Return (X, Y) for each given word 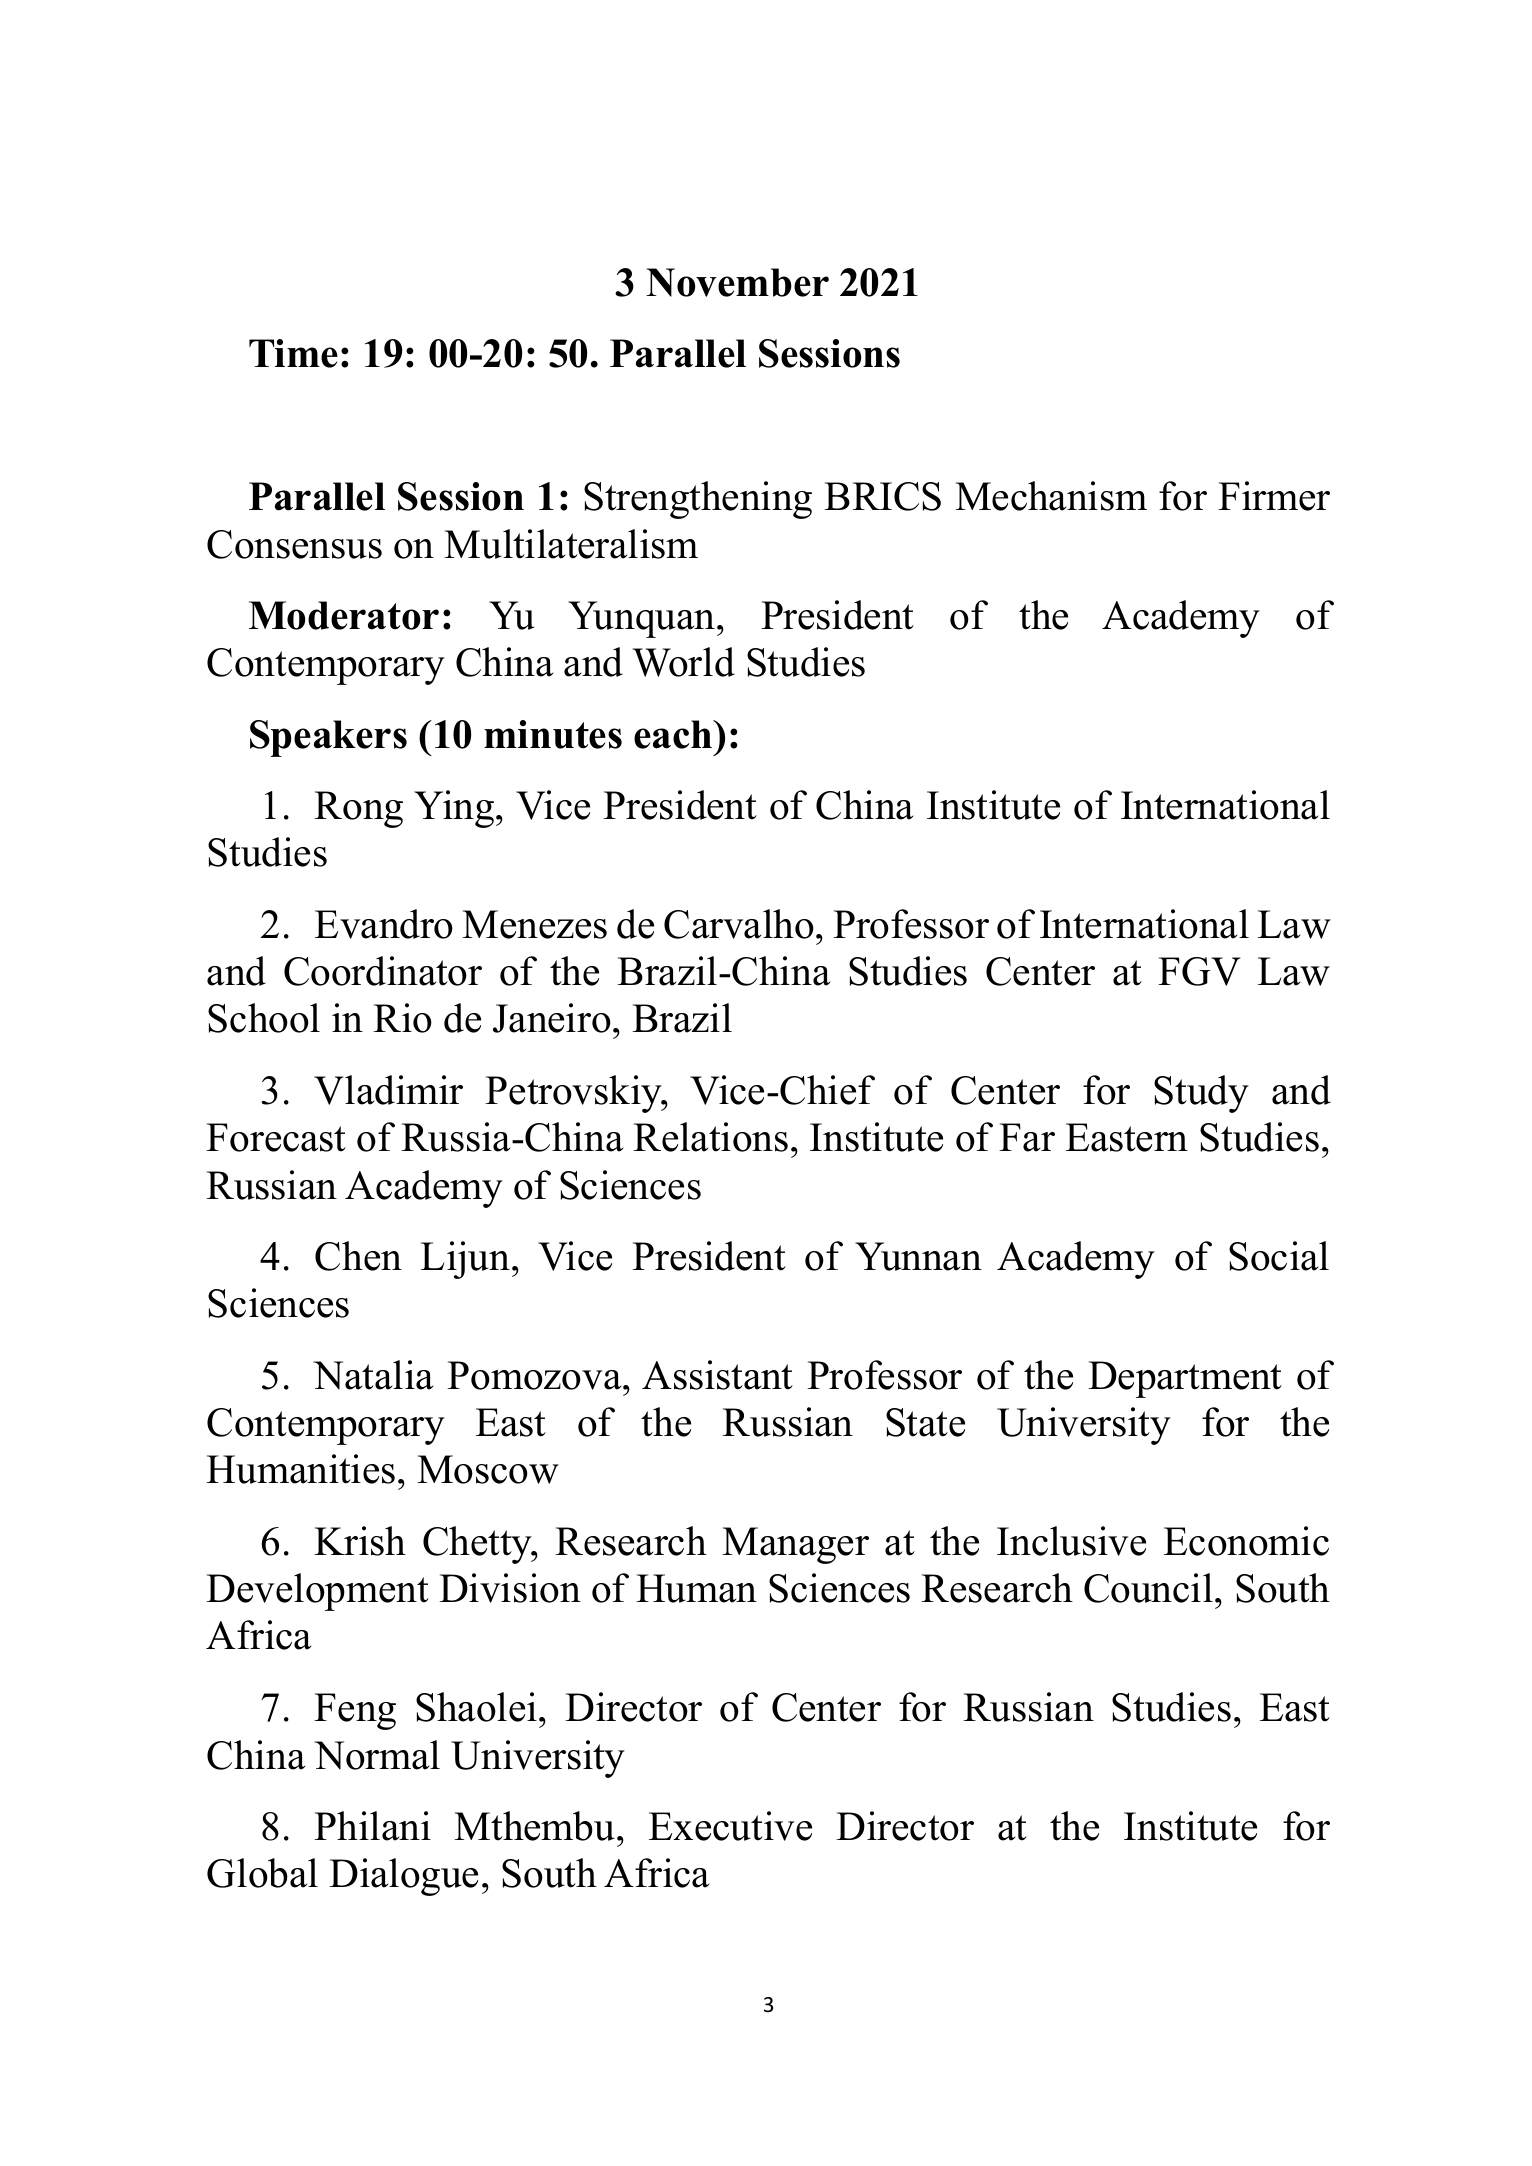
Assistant (717, 1375)
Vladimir (388, 1090)
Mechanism (1051, 496)
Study (1201, 1094)
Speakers (328, 738)
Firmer (1274, 496)
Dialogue (403, 1877)
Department (1185, 1379)
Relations (710, 1137)
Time (293, 353)
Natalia (373, 1375)
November (737, 282)
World (684, 662)
